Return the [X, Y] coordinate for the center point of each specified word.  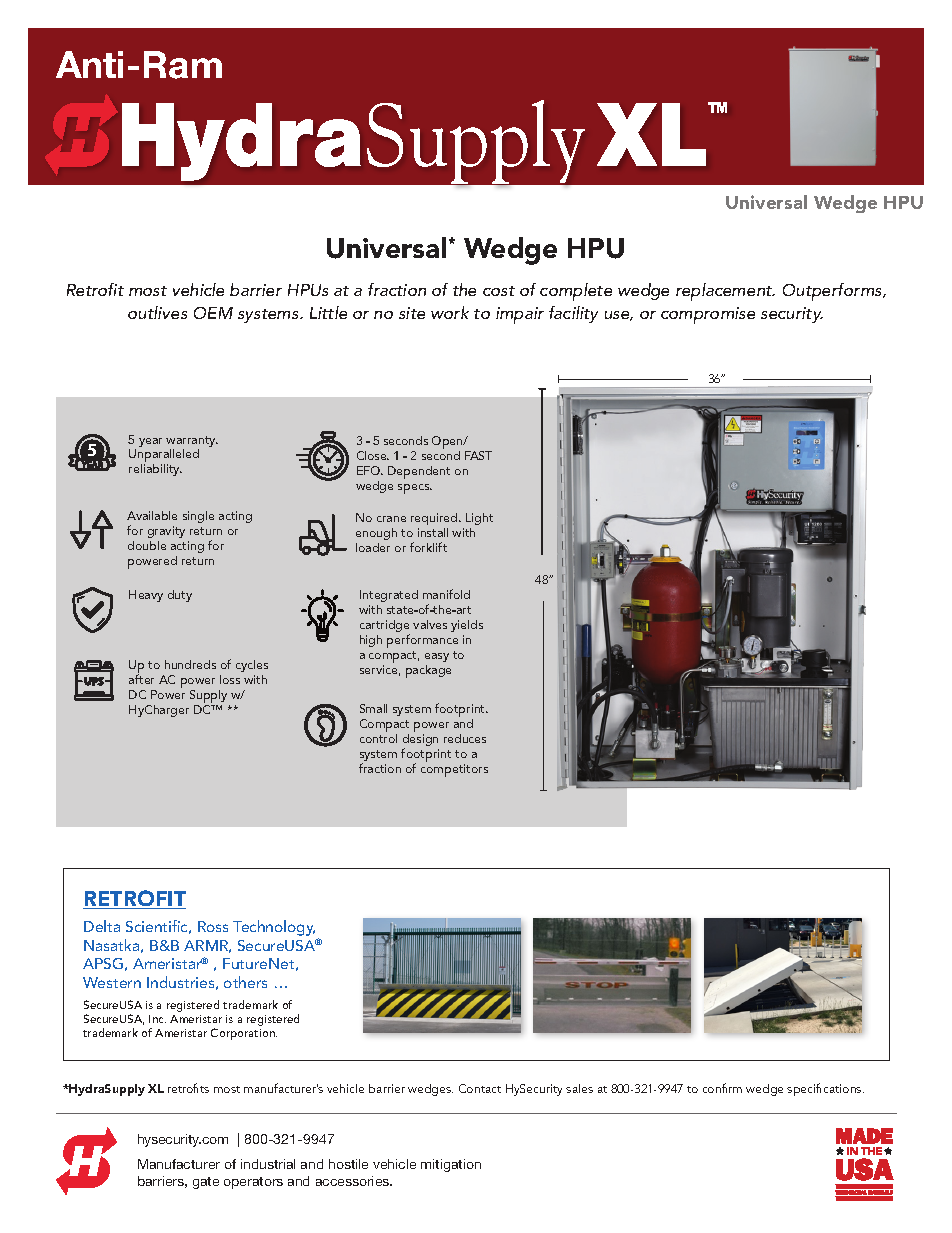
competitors [454, 770]
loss [230, 679]
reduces [465, 738]
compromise [708, 315]
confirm [722, 1088]
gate [206, 1183]
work [450, 312]
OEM [213, 313]
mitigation [451, 1165]
